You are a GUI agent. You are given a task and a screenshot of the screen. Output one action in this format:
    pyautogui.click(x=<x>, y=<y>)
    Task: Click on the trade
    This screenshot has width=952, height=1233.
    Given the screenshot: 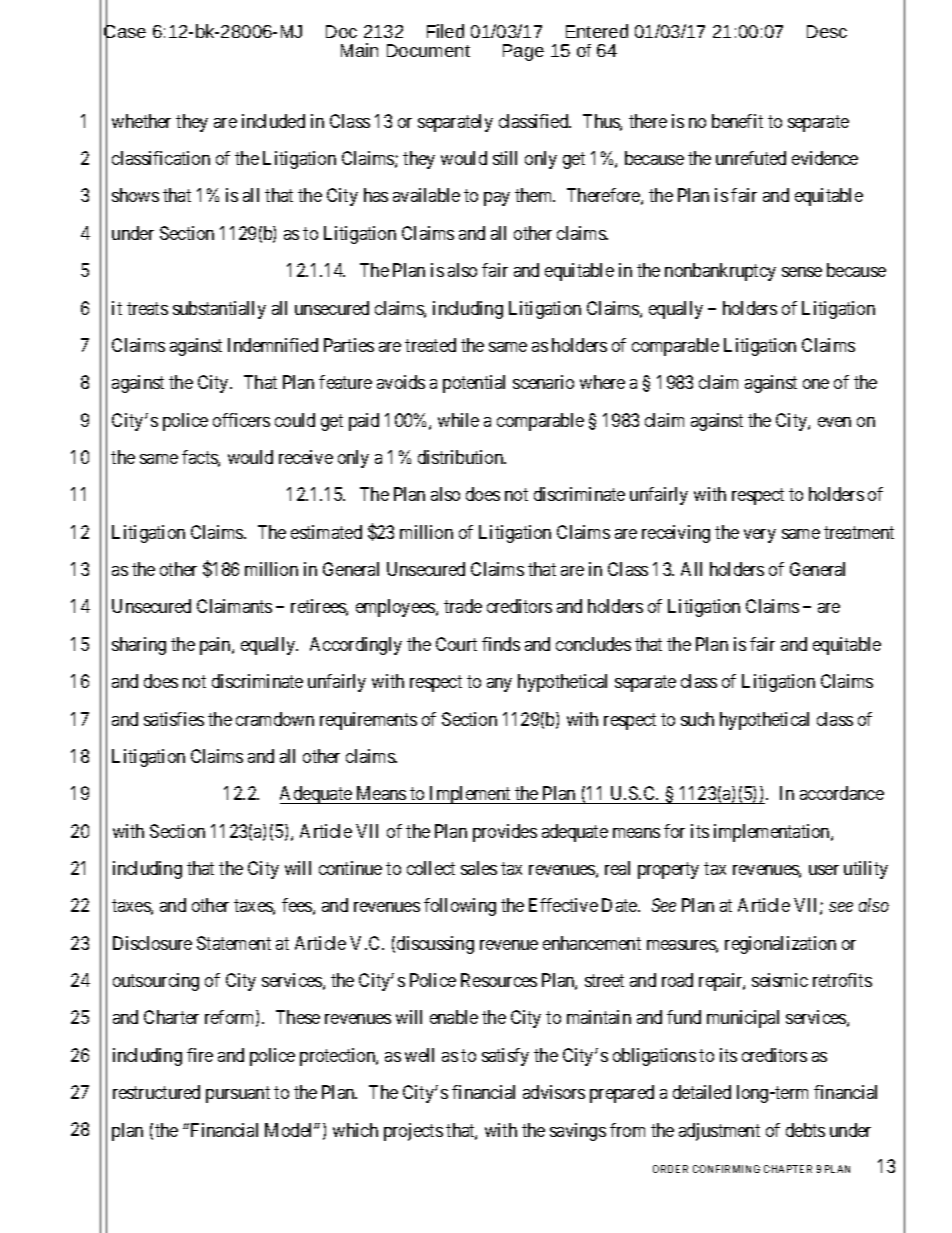 What is the action you would take?
    pyautogui.click(x=463, y=606)
